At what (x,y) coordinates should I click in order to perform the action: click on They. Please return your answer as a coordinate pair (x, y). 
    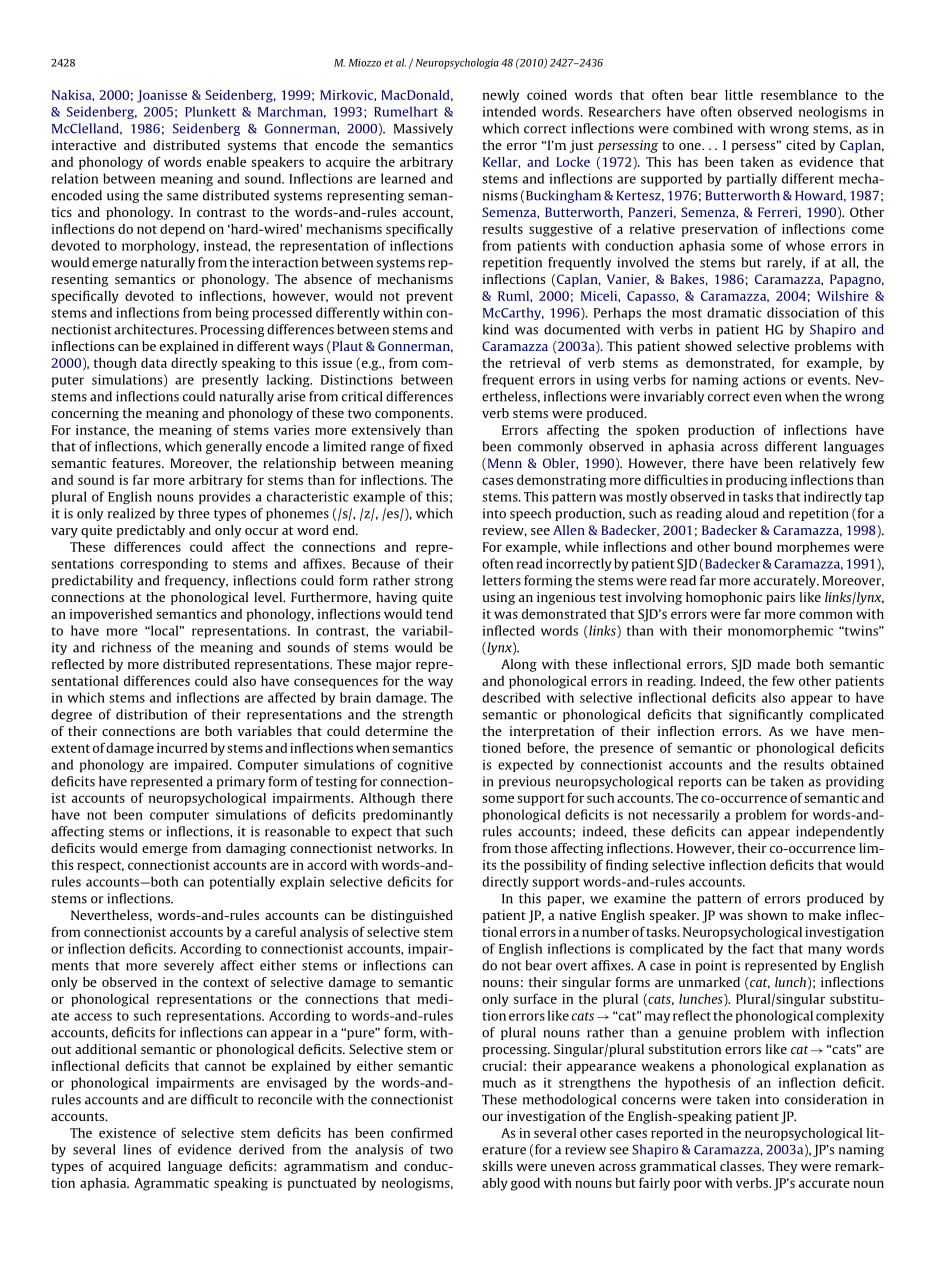
    Looking at the image, I should click on (782, 1167).
